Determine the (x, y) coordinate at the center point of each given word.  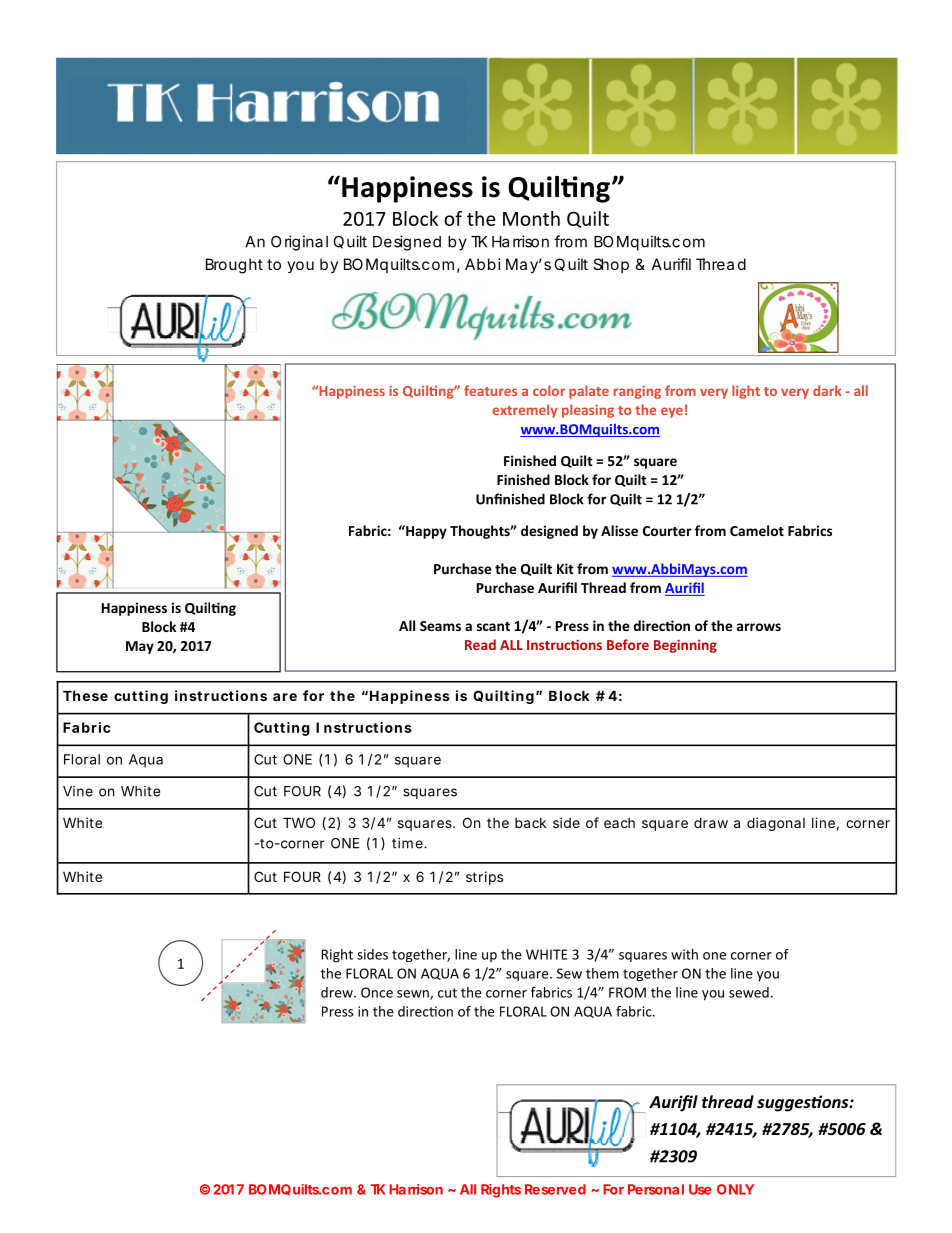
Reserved (555, 1189)
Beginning (685, 646)
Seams (440, 626)
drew (338, 992)
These (85, 695)
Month (531, 218)
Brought (234, 266)
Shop (611, 265)
